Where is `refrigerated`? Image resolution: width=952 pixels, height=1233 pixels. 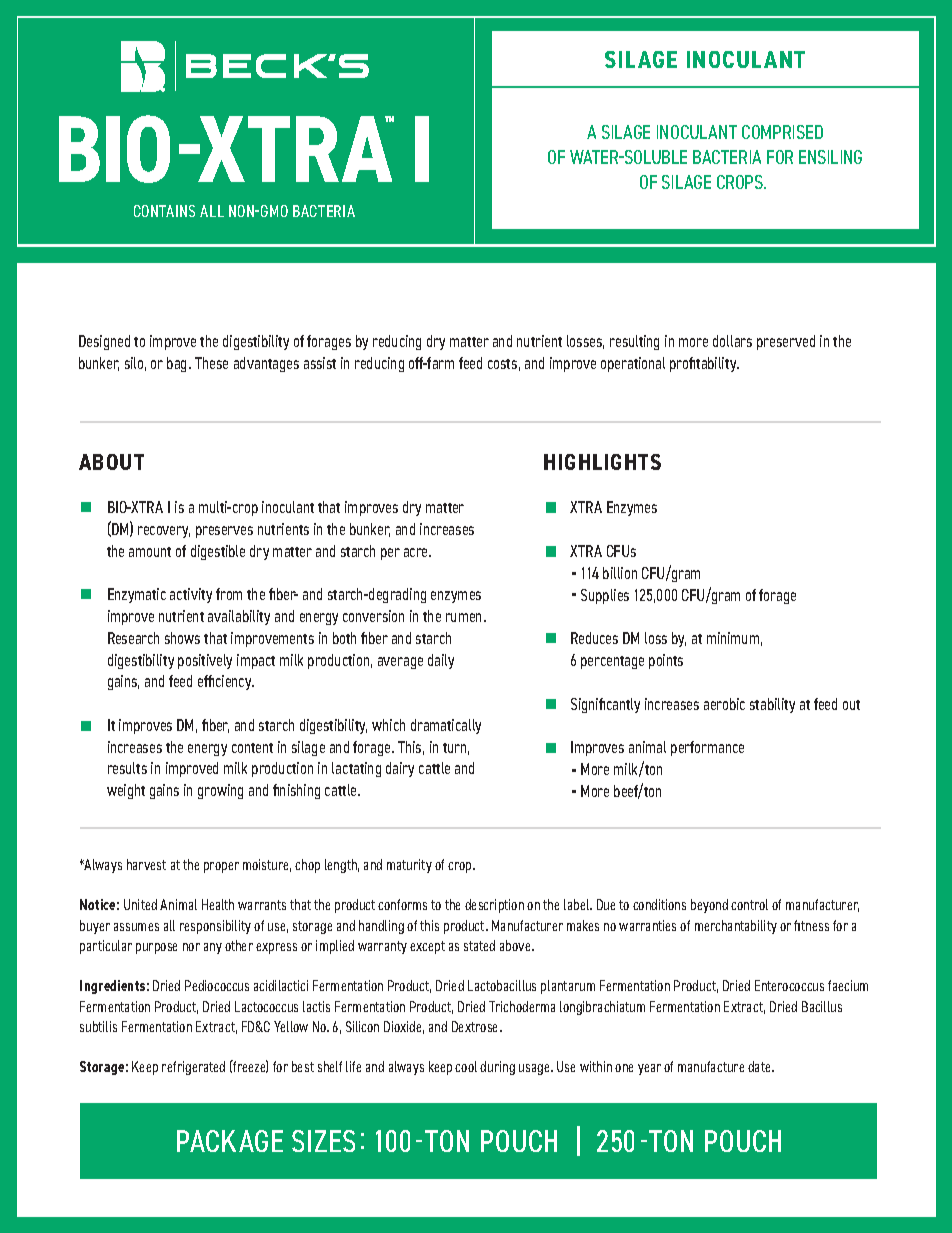 refrigerated is located at coordinates (193, 1068).
